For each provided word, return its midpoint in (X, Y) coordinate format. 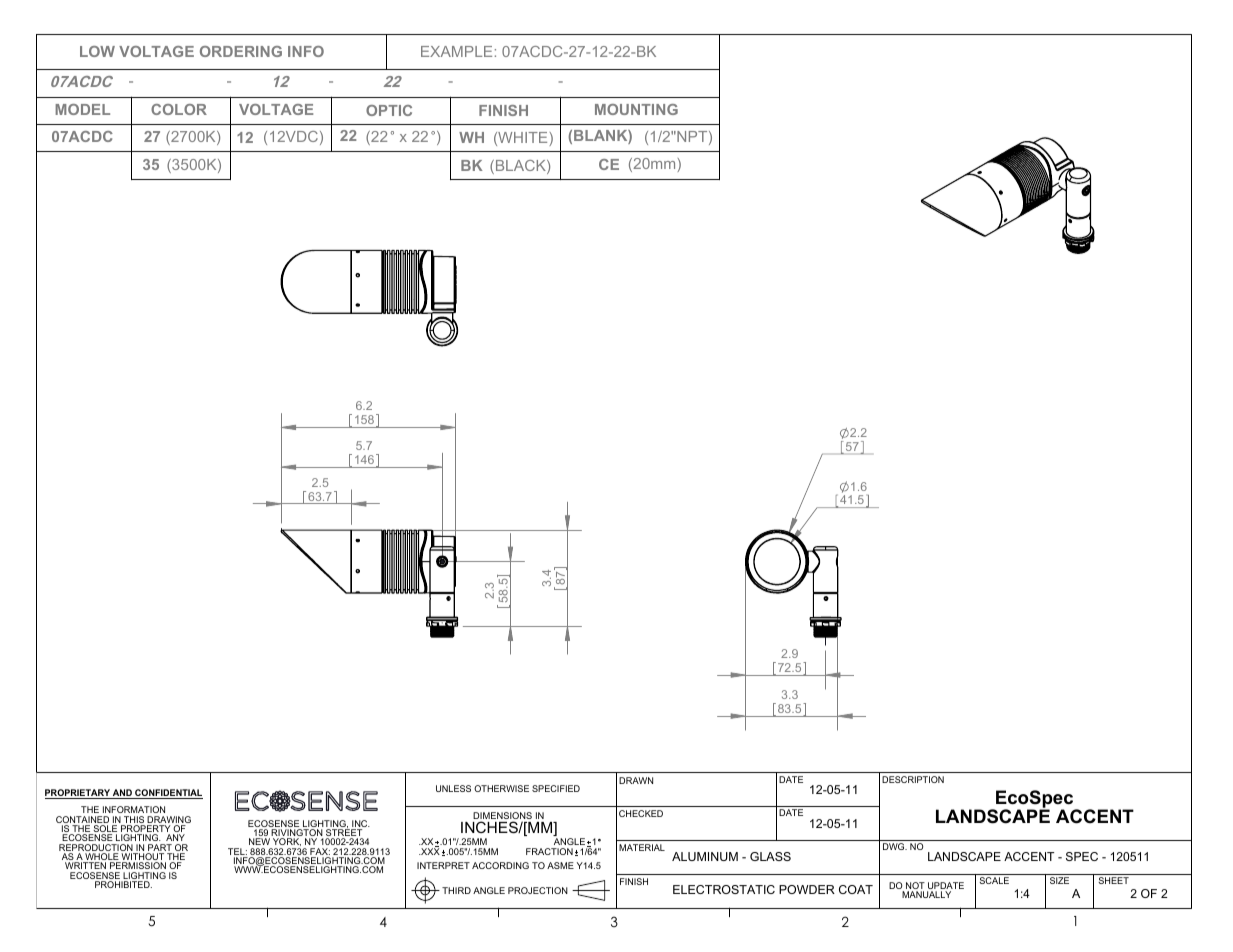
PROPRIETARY (78, 794)
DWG (895, 846)
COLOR (179, 109)
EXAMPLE (456, 51)
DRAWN (636, 780)
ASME (560, 865)
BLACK (522, 167)
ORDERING (241, 51)
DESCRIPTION (913, 779)
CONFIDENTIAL (168, 794)
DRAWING (169, 821)
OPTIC (389, 110)
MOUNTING (636, 109)
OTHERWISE (501, 788)
